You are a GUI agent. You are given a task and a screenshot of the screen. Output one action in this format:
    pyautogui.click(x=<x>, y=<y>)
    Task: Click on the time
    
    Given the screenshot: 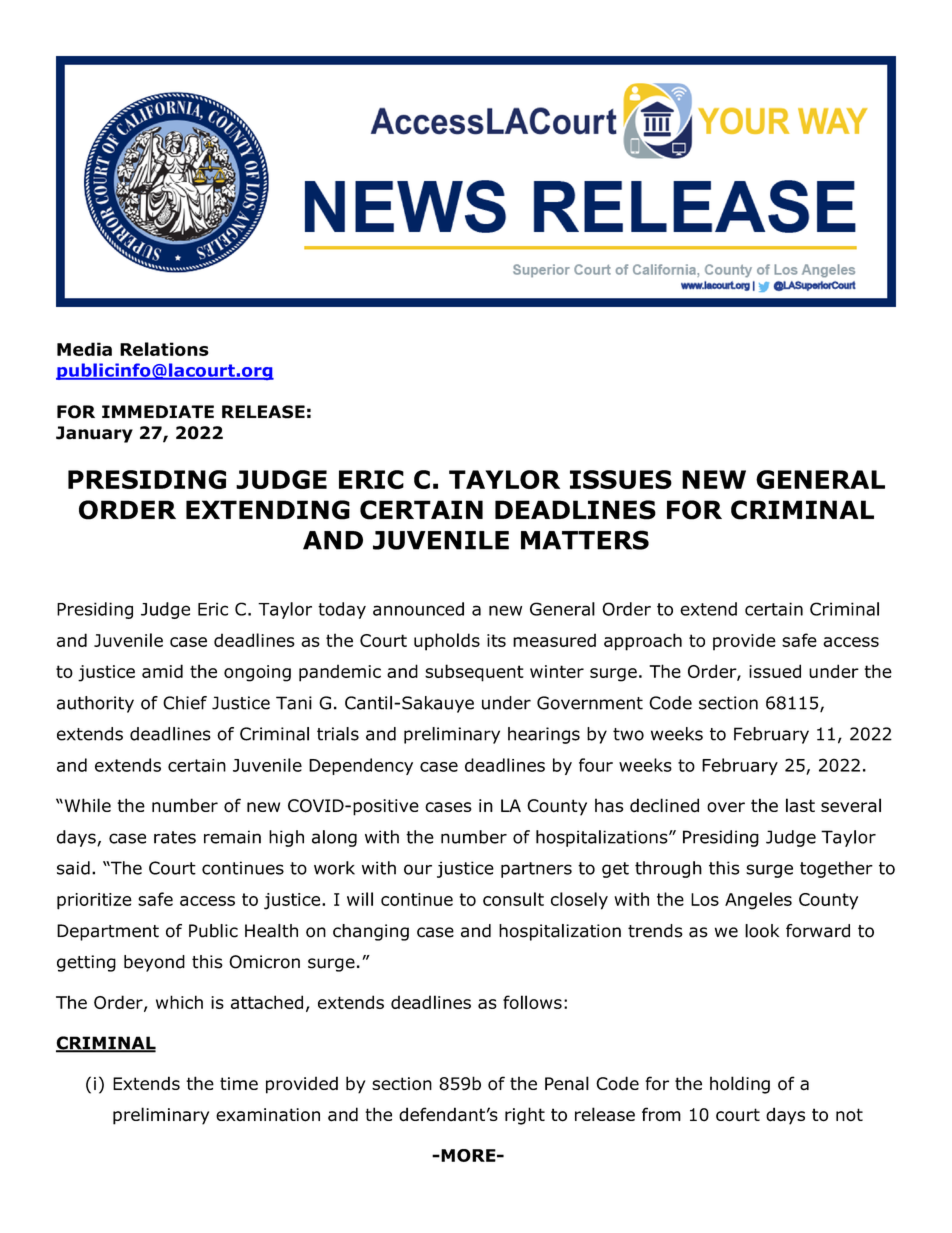 What is the action you would take?
    pyautogui.click(x=239, y=1083)
